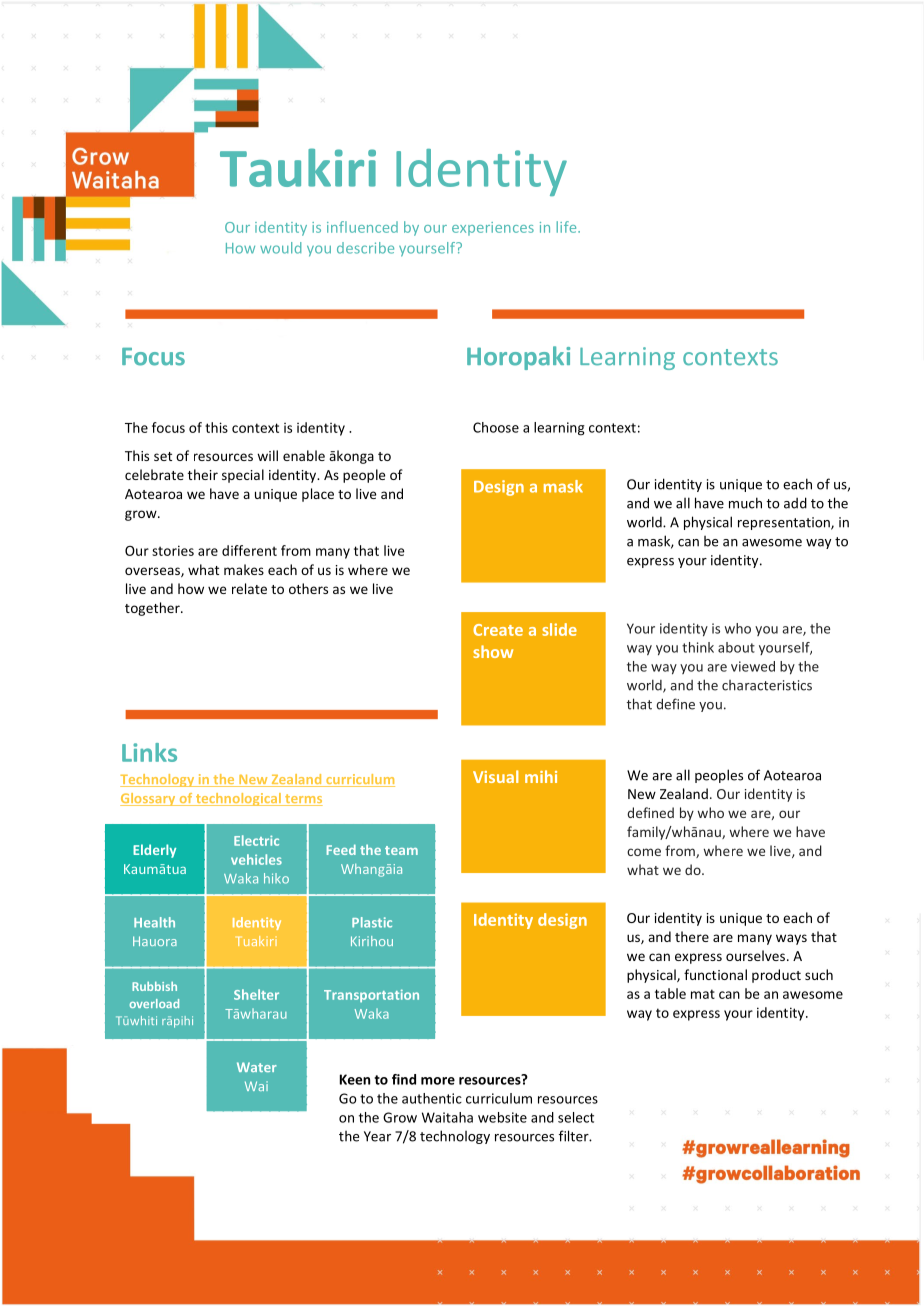 This screenshot has width=924, height=1308. What do you see at coordinates (249, 550) in the screenshot?
I see `different` at bounding box center [249, 550].
